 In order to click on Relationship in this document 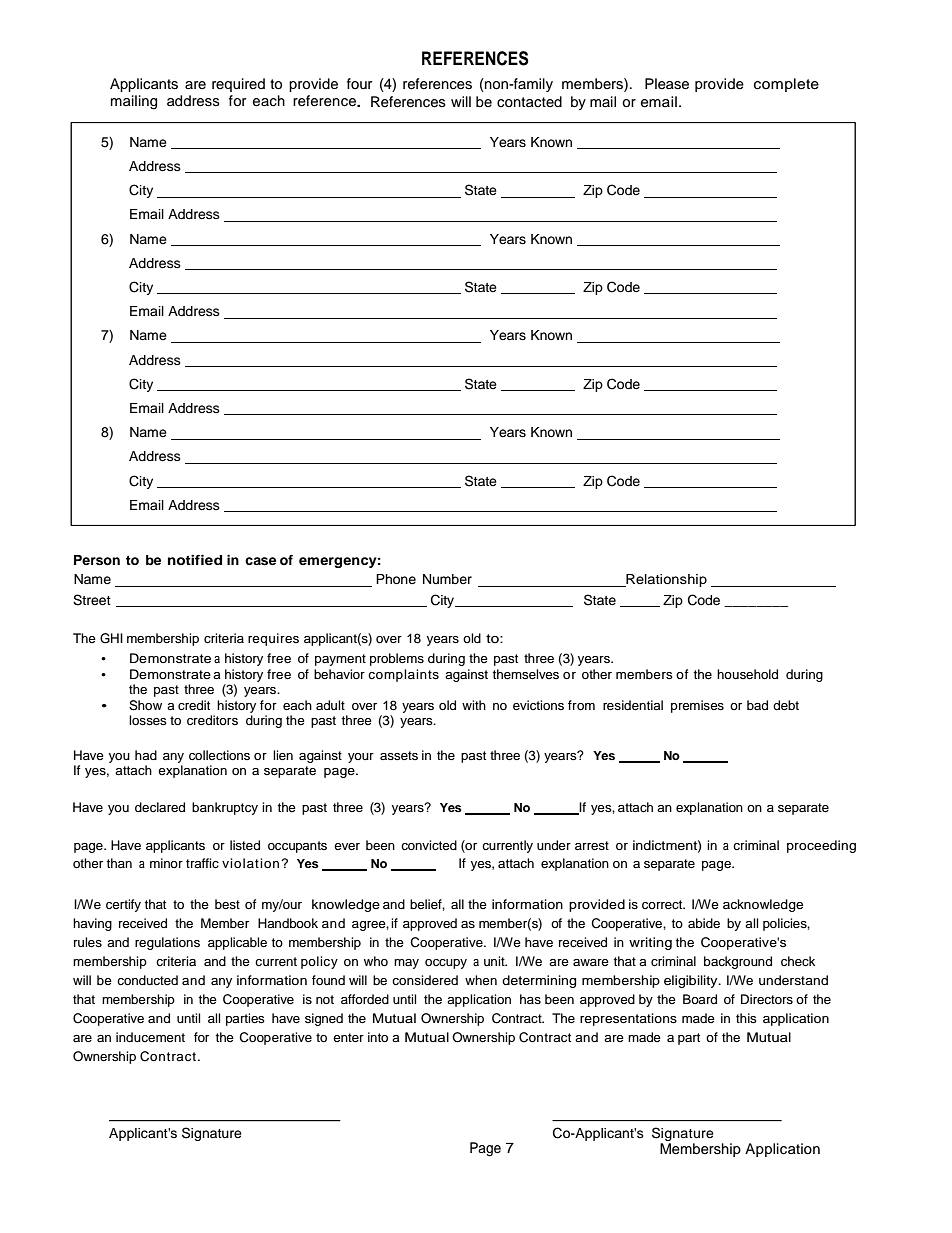, I will do `click(665, 580)`.
